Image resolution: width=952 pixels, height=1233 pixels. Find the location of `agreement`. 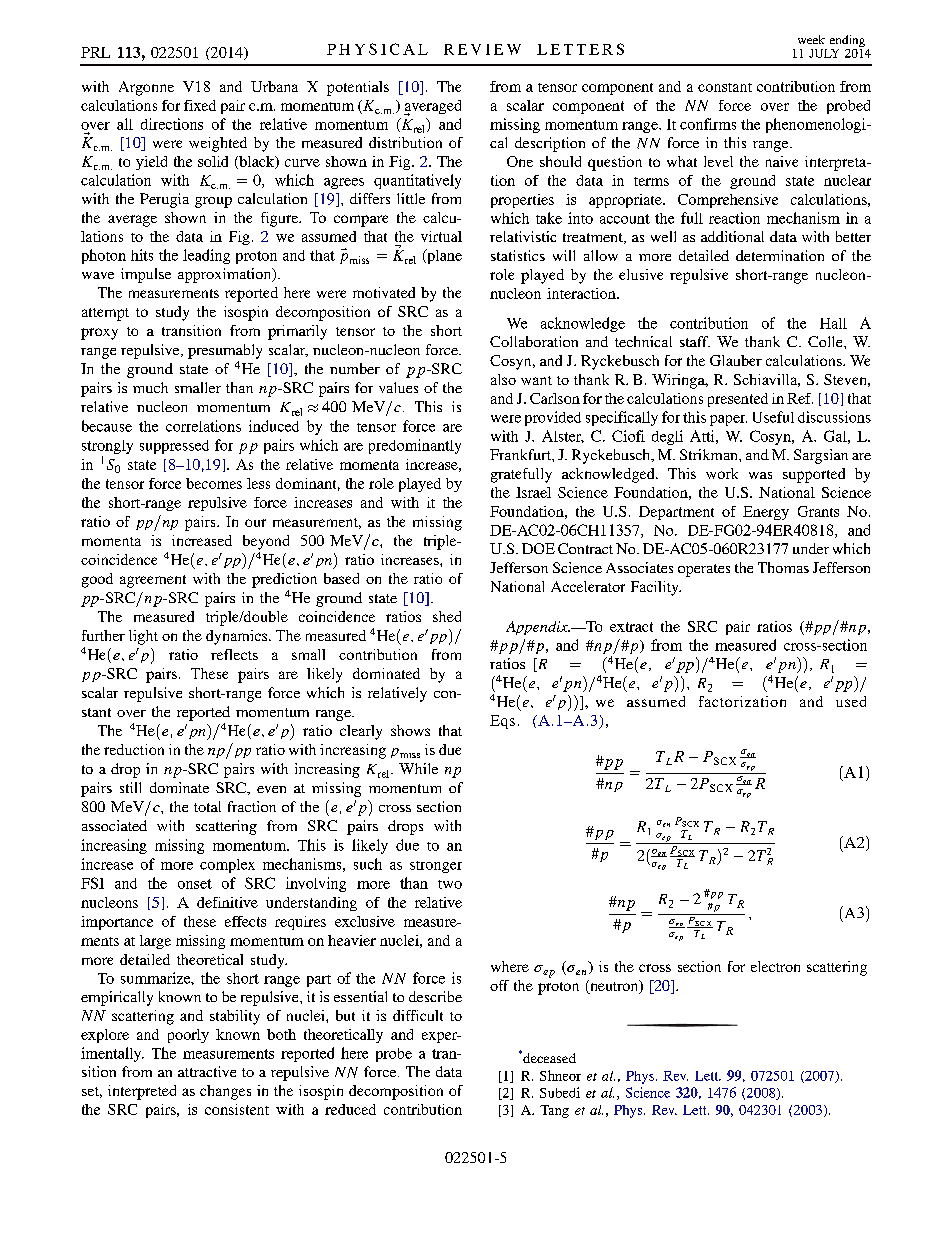

agreement is located at coordinates (153, 581).
